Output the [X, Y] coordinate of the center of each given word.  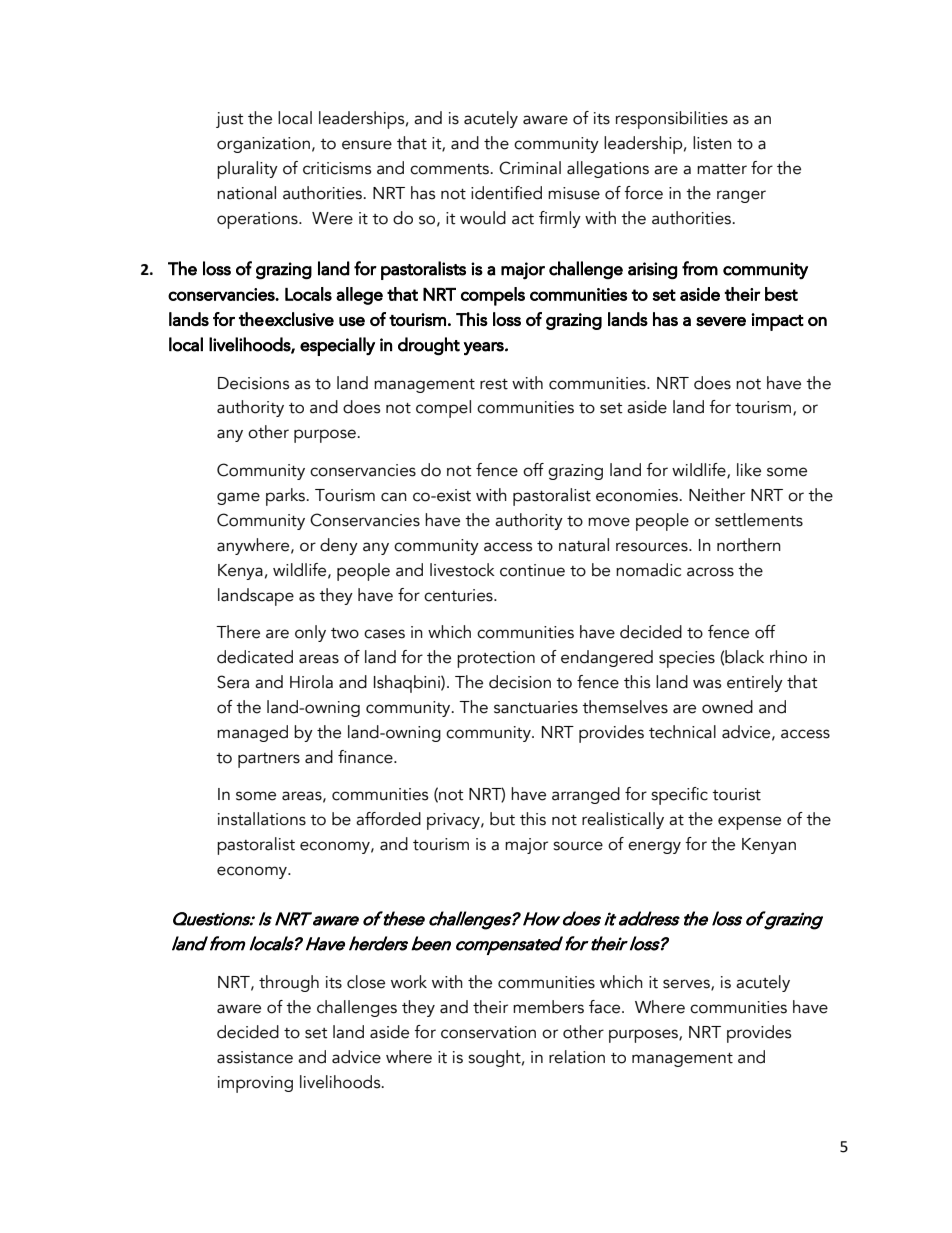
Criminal [530, 168]
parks [287, 497]
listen [712, 143]
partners [269, 760]
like [749, 470]
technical [682, 732]
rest [494, 384]
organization [263, 145]
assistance [255, 1057]
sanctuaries [536, 707]
